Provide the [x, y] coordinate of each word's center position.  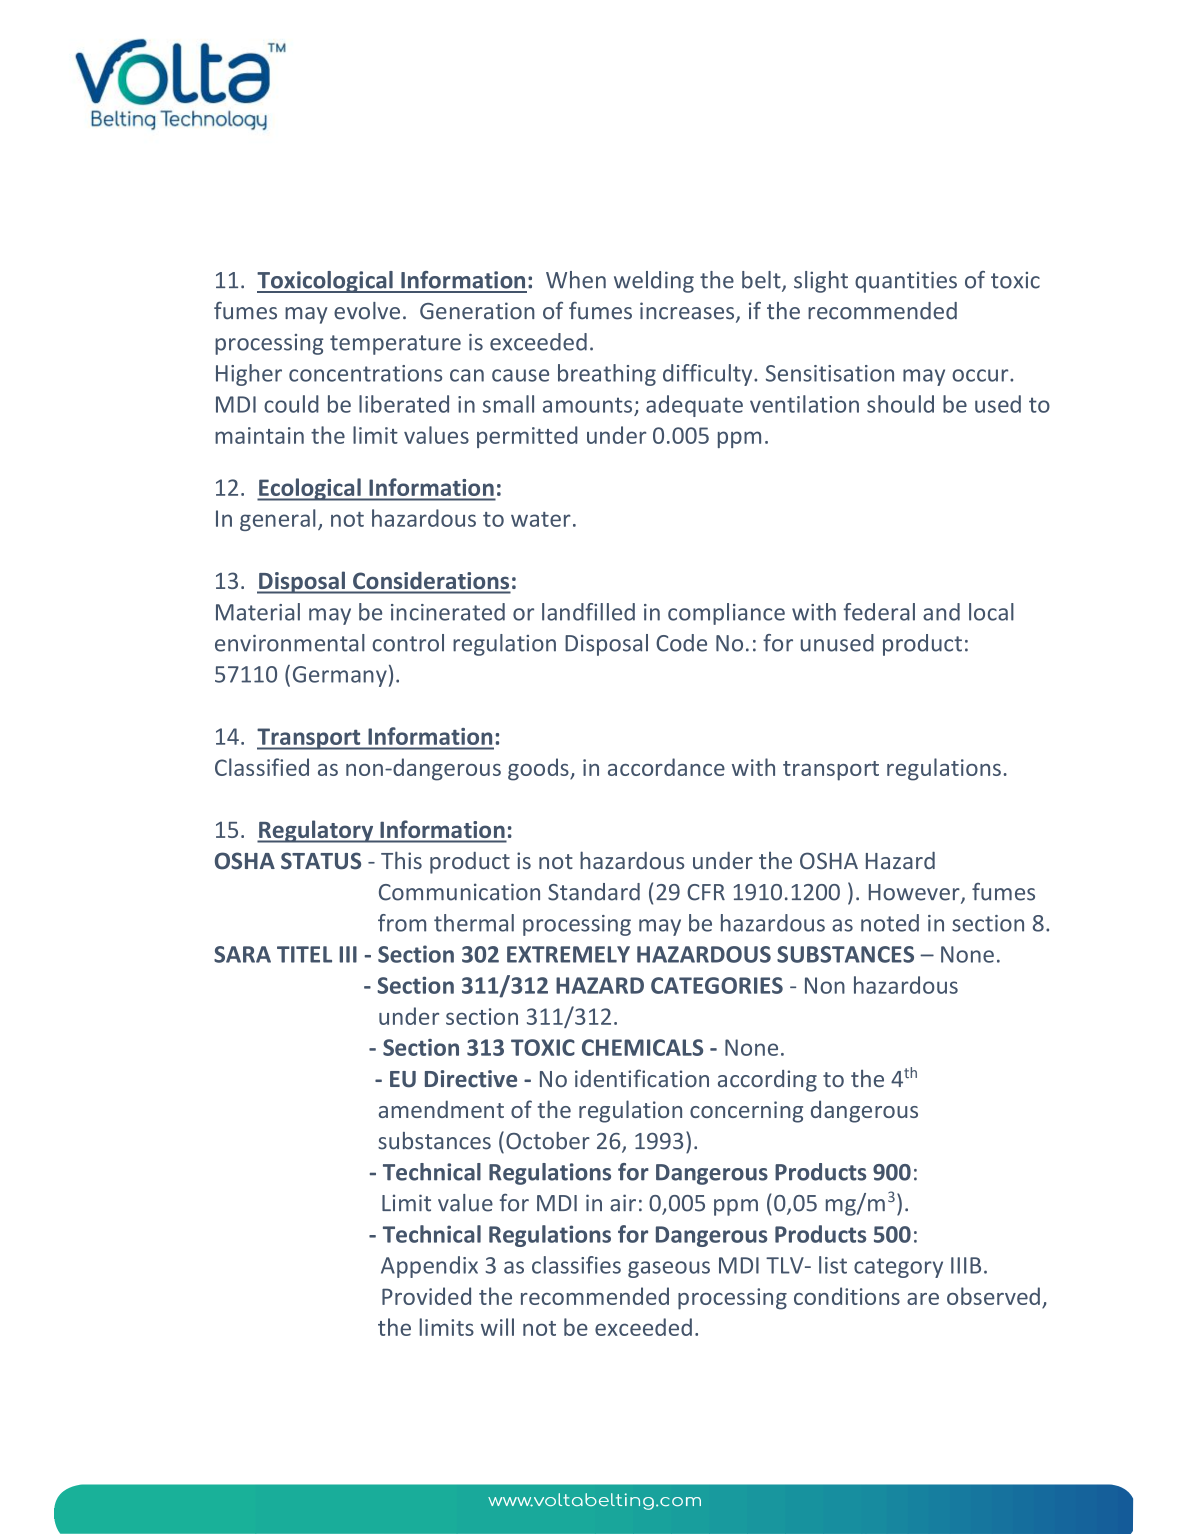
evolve [367, 311]
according [767, 1081]
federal [879, 612]
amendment [441, 1109]
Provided [426, 1296]
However [915, 893]
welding [654, 282]
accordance [666, 767]
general [278, 520]
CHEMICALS [642, 1047]
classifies [576, 1265]
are [923, 1299]
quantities [906, 282]
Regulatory [316, 831]
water [541, 519]
